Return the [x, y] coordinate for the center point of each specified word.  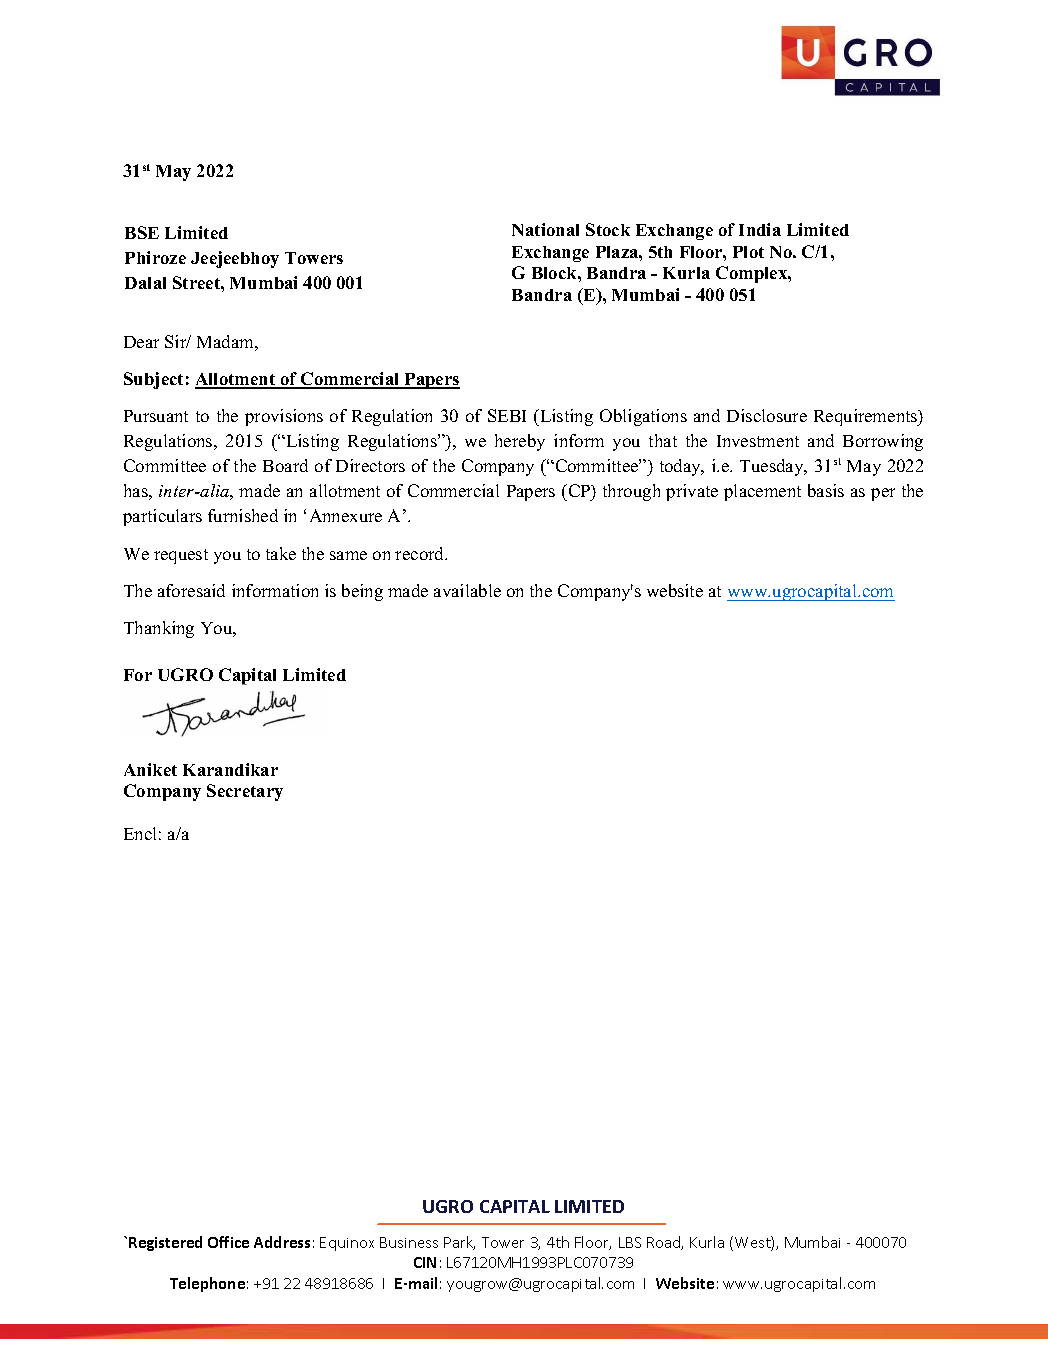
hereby [520, 442]
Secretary [245, 792]
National [545, 229]
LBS [630, 1242]
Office [228, 1242]
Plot [748, 252]
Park [459, 1243]
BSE [142, 232]
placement [762, 492]
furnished [243, 515]
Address [282, 1242]
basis [826, 490]
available [467, 590]
